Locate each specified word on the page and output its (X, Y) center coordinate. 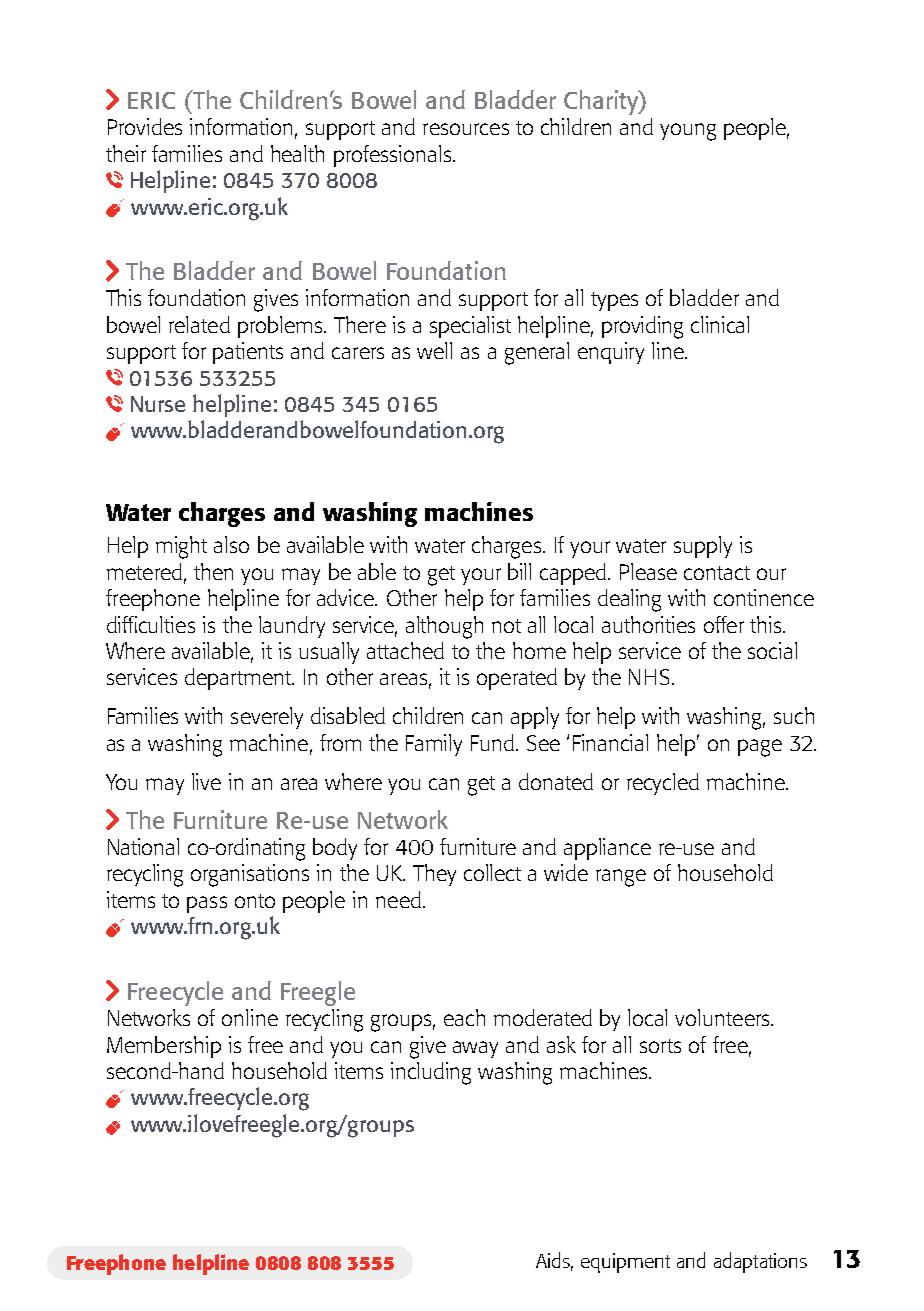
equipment (625, 1263)
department (239, 679)
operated (517, 679)
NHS (649, 677)
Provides (145, 126)
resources (466, 129)
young (688, 132)
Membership (164, 1047)
